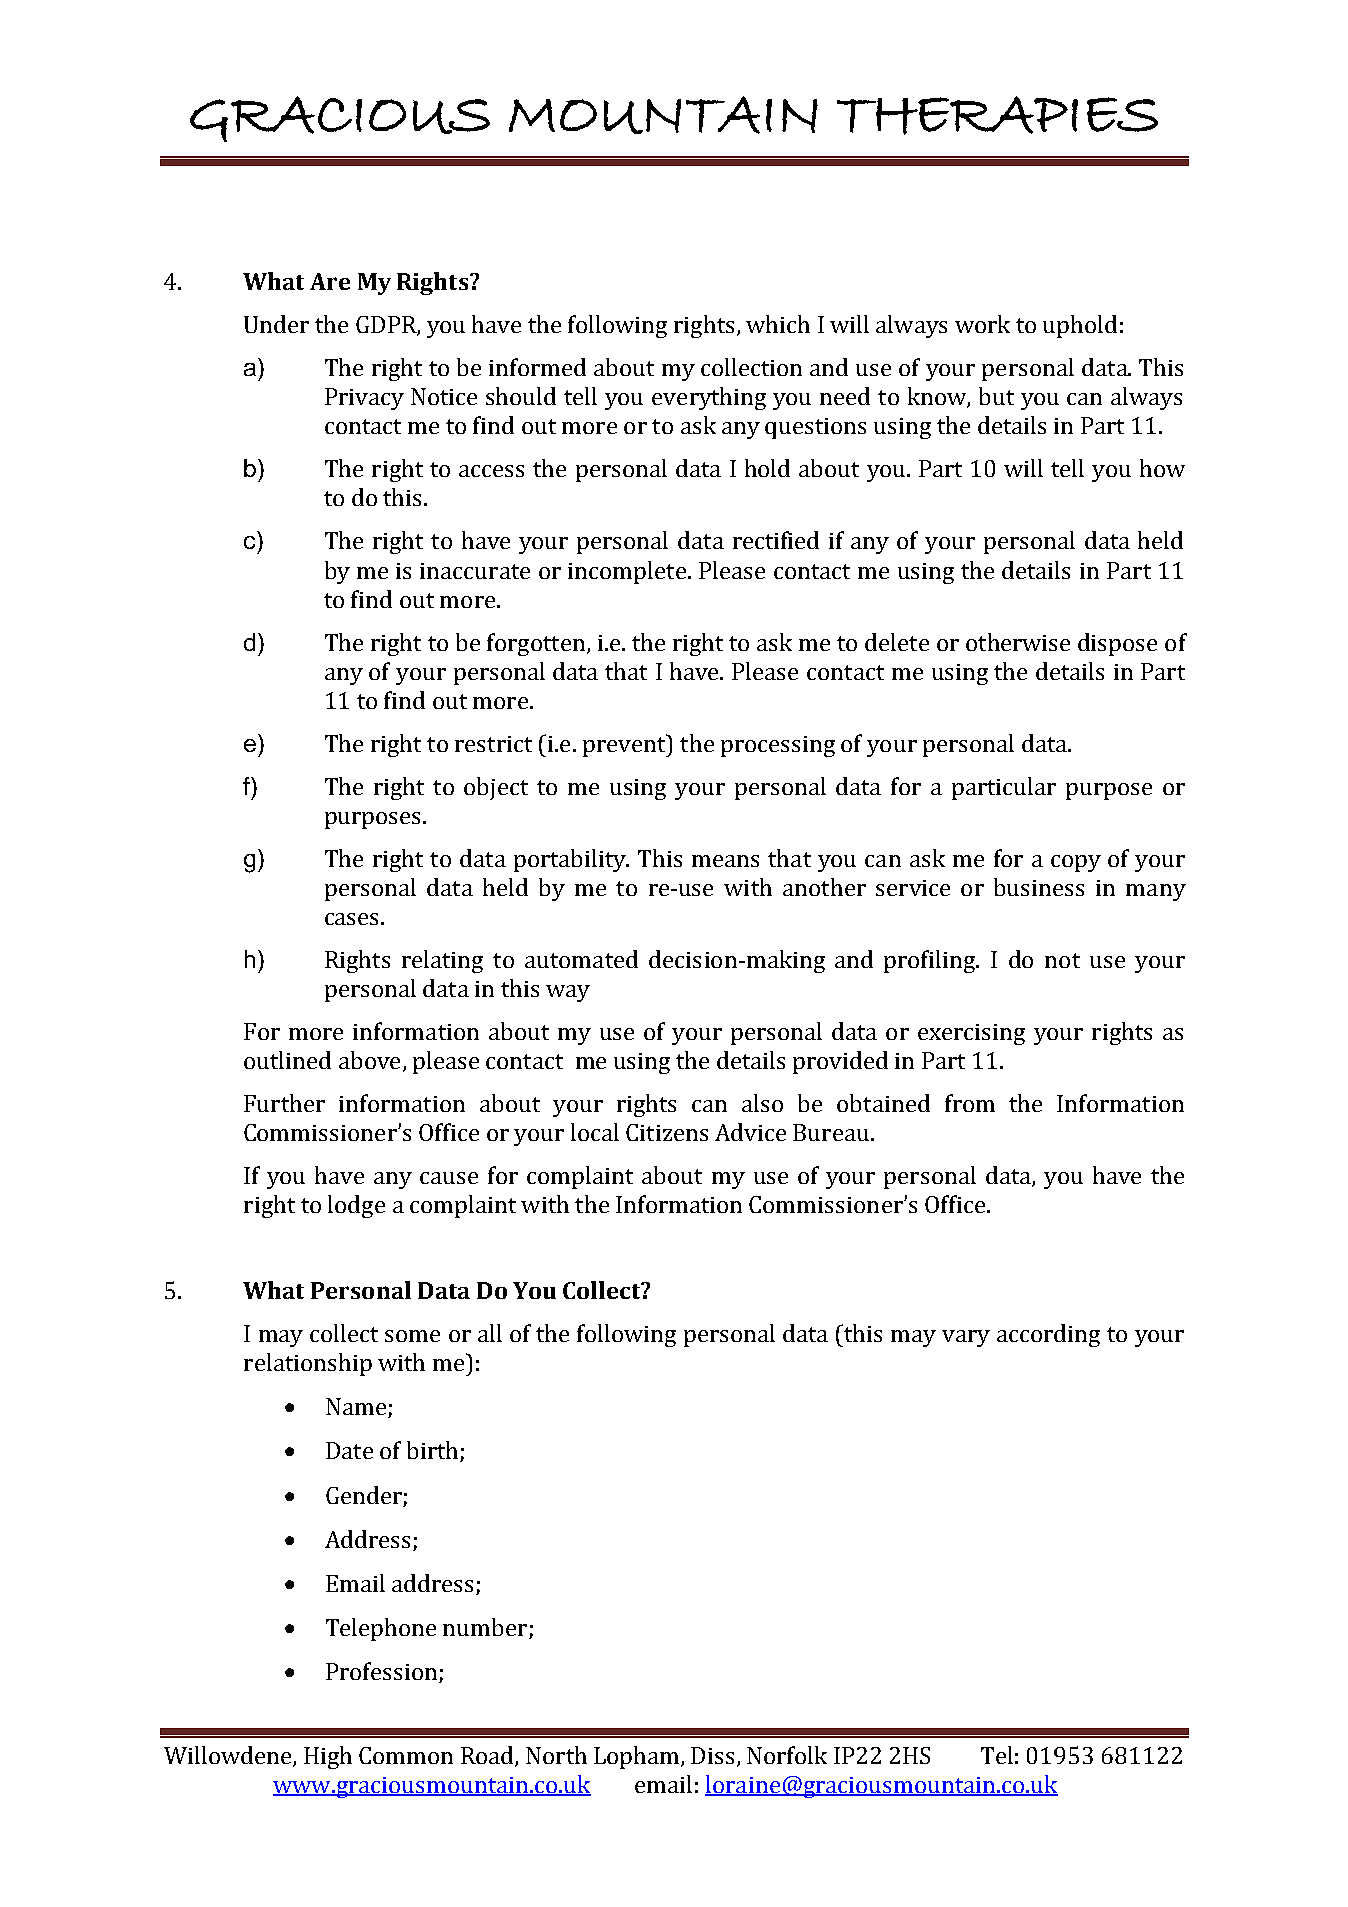 The height and width of the image is (1907, 1348). Describe the element at coordinates (1039, 887) in the image. I see `business` at that location.
